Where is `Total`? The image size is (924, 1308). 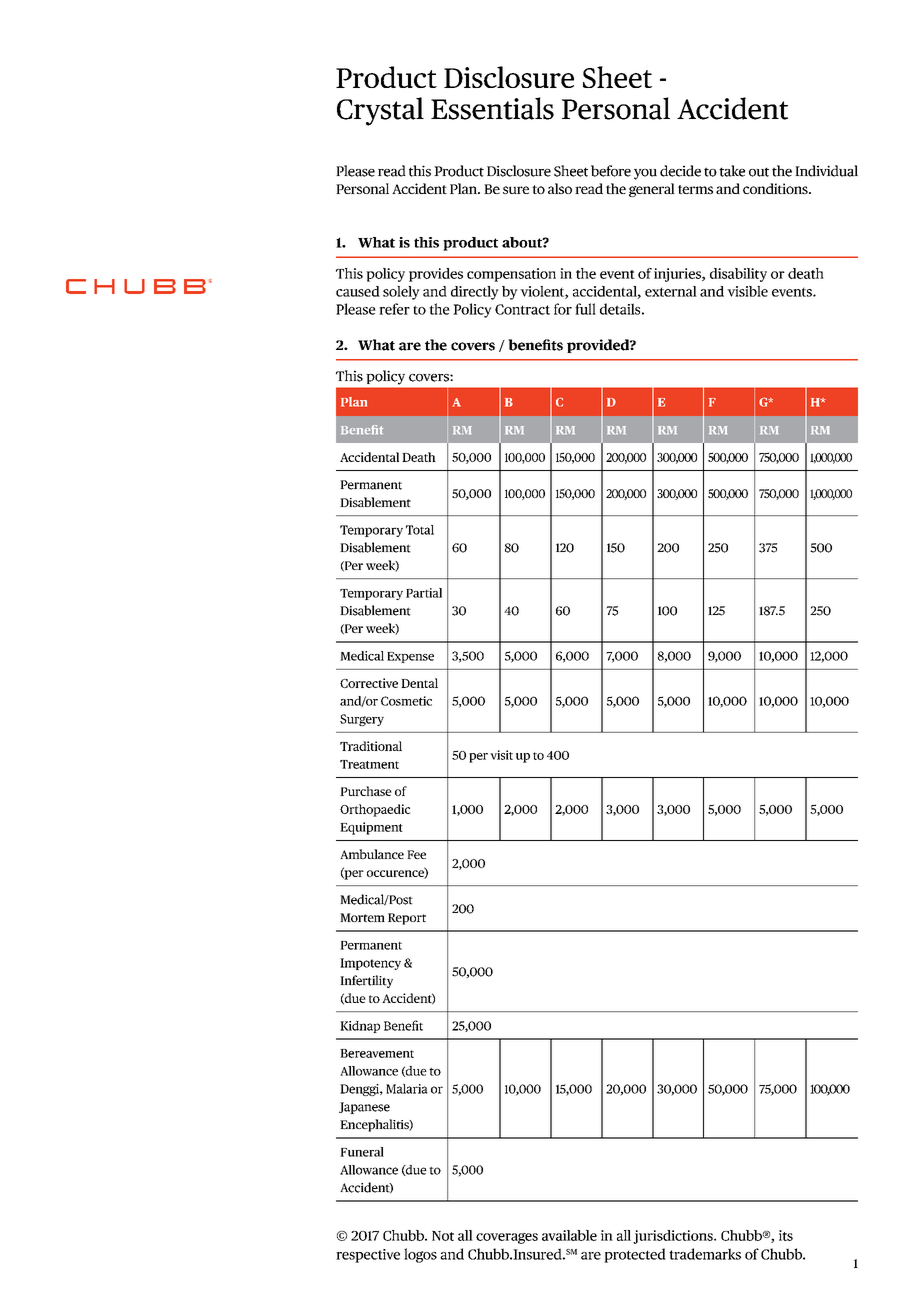 Total is located at coordinates (420, 530).
